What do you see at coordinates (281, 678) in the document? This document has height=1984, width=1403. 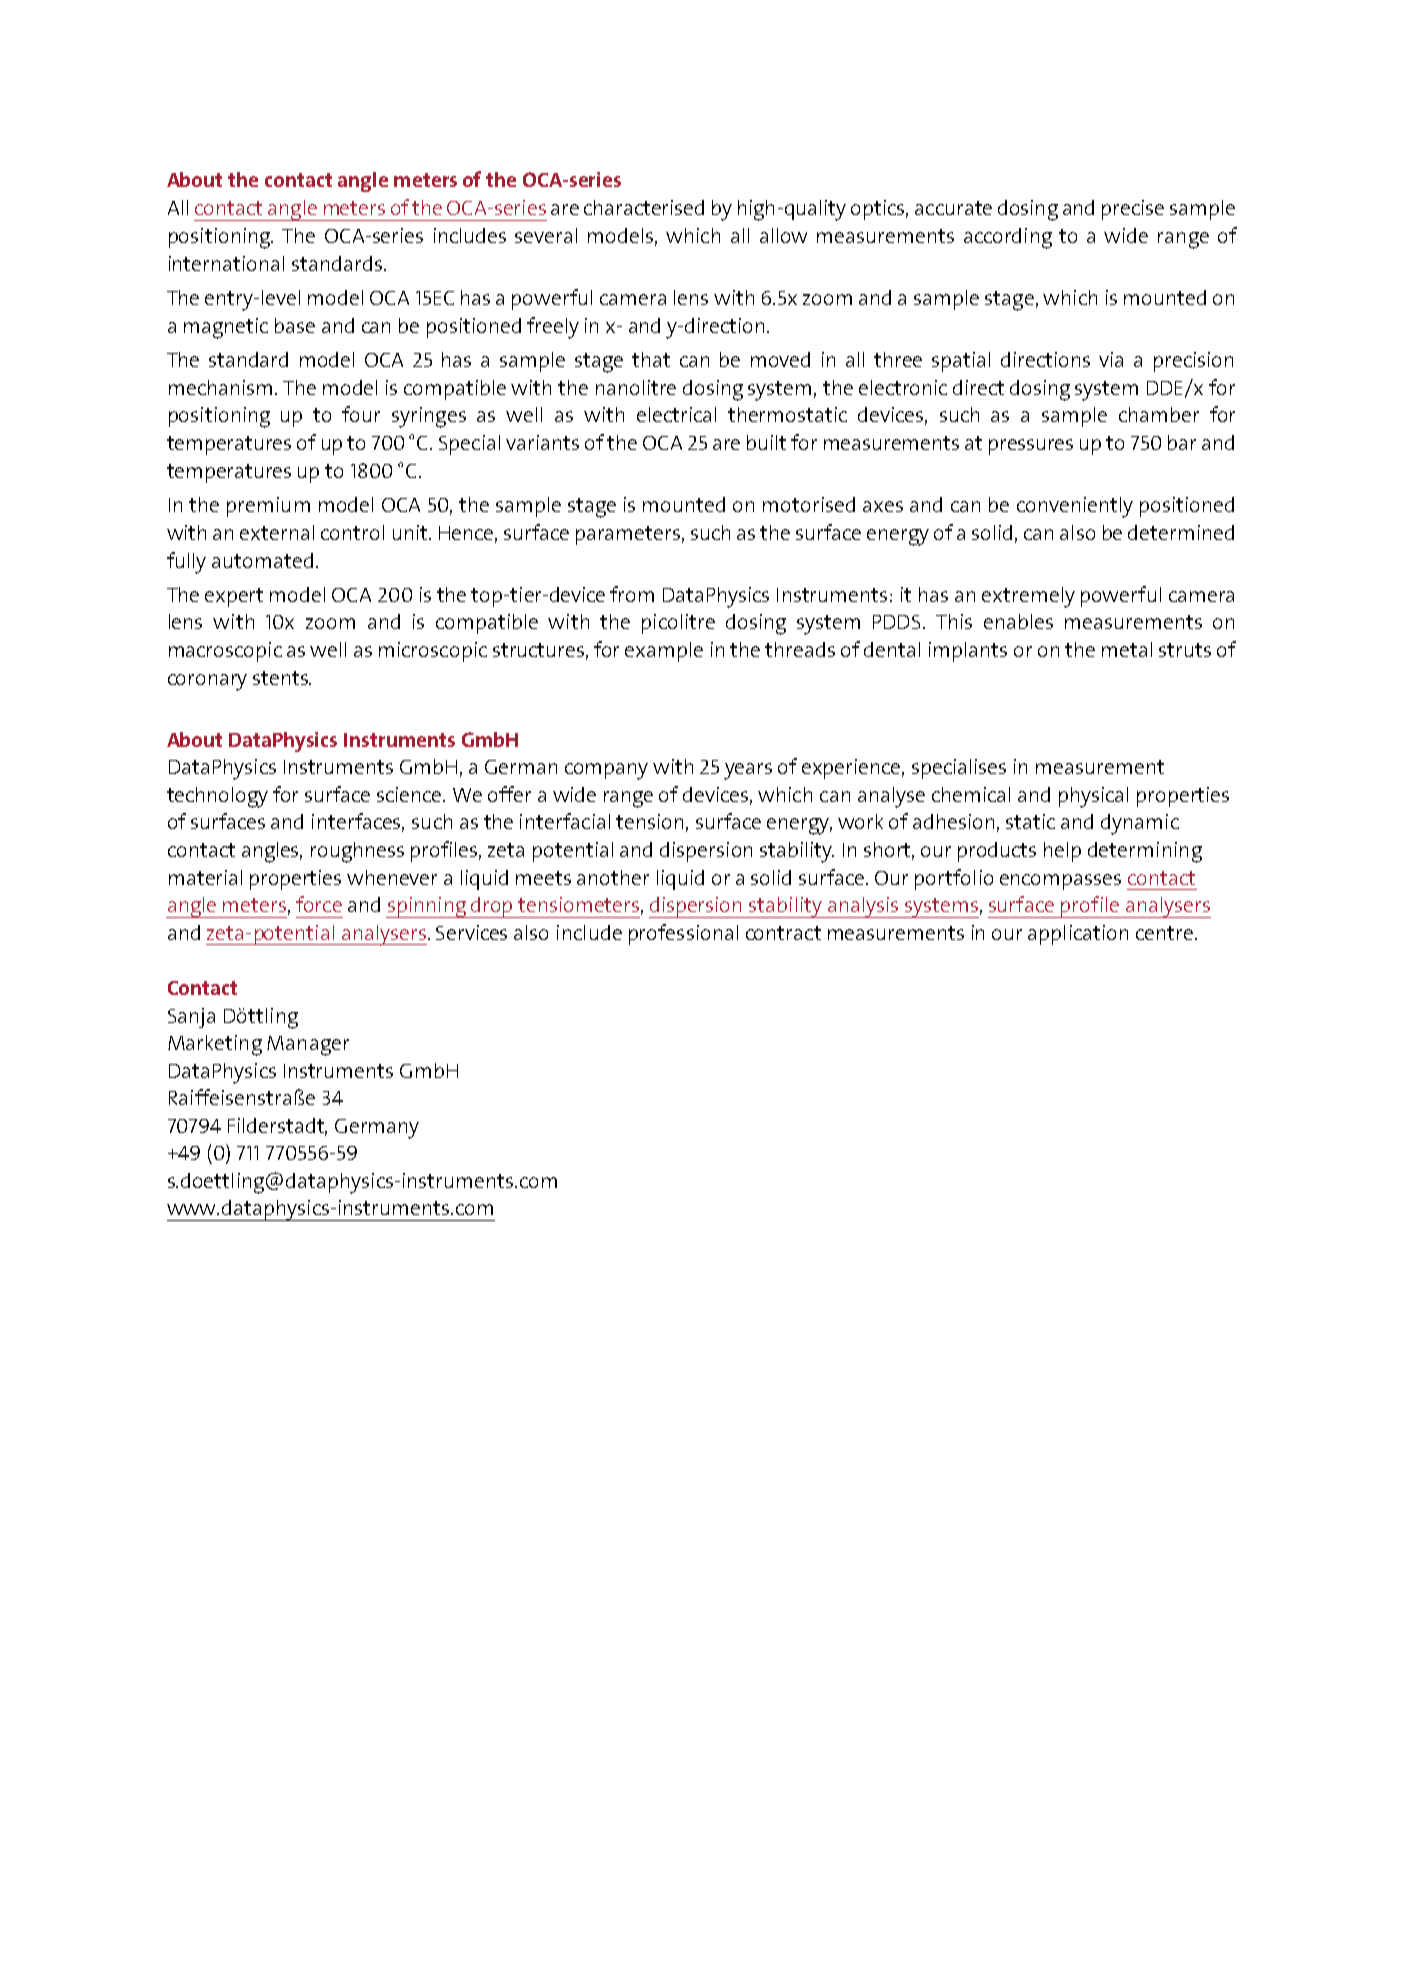 I see `stents` at bounding box center [281, 678].
